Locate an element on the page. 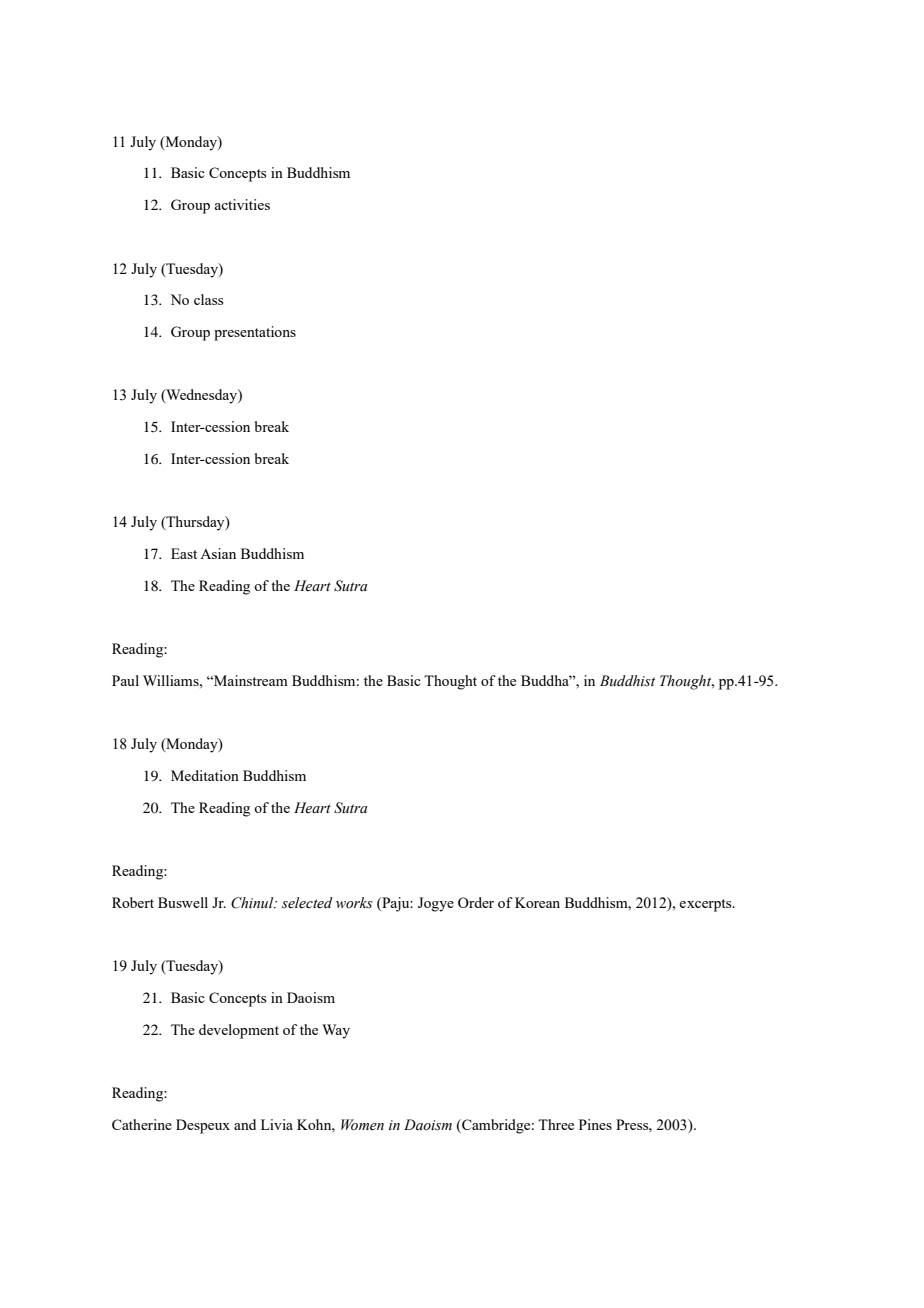 The width and height of the image is (924, 1308). Asian is located at coordinates (218, 553).
